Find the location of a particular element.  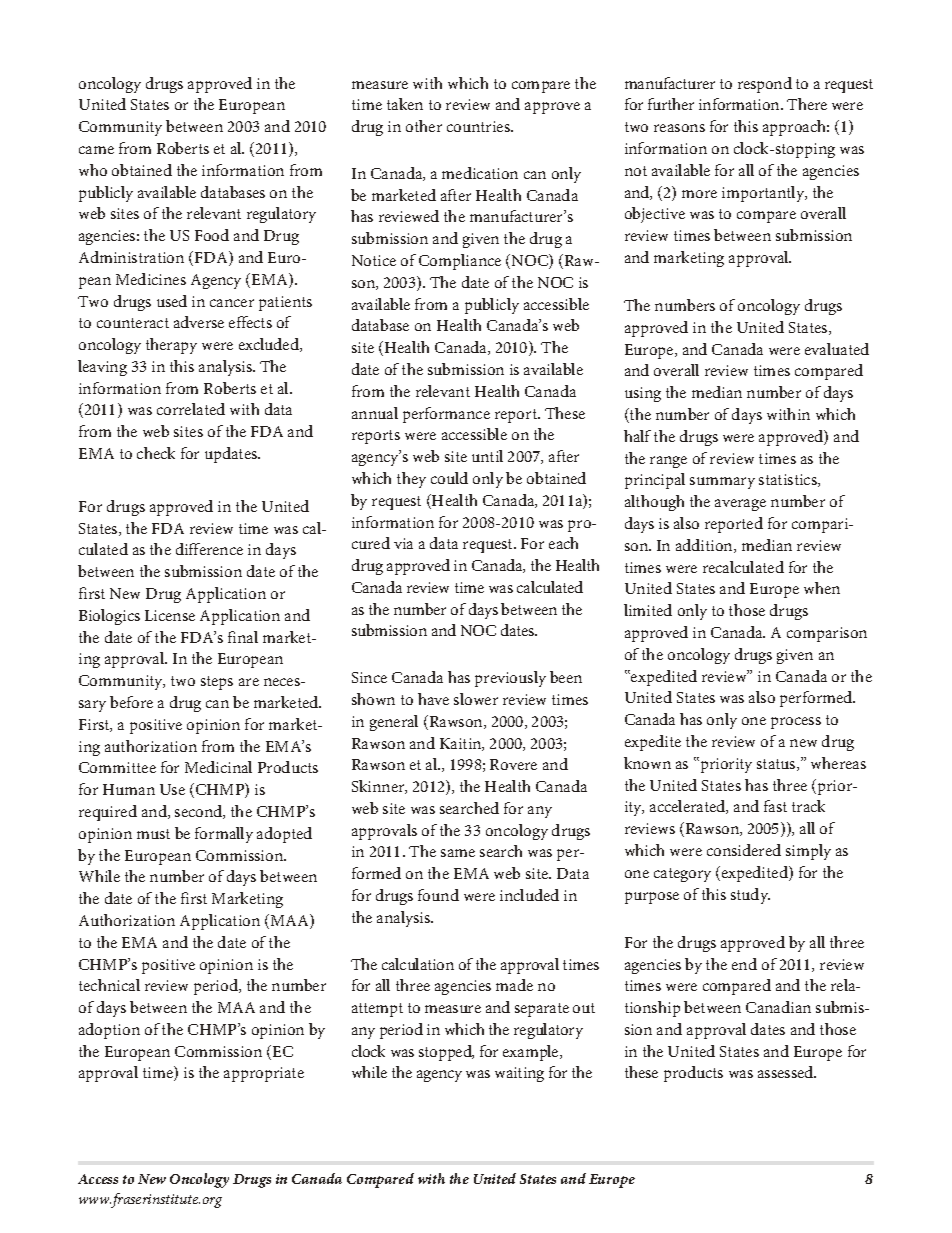

Medic is located at coordinates (206, 767).
